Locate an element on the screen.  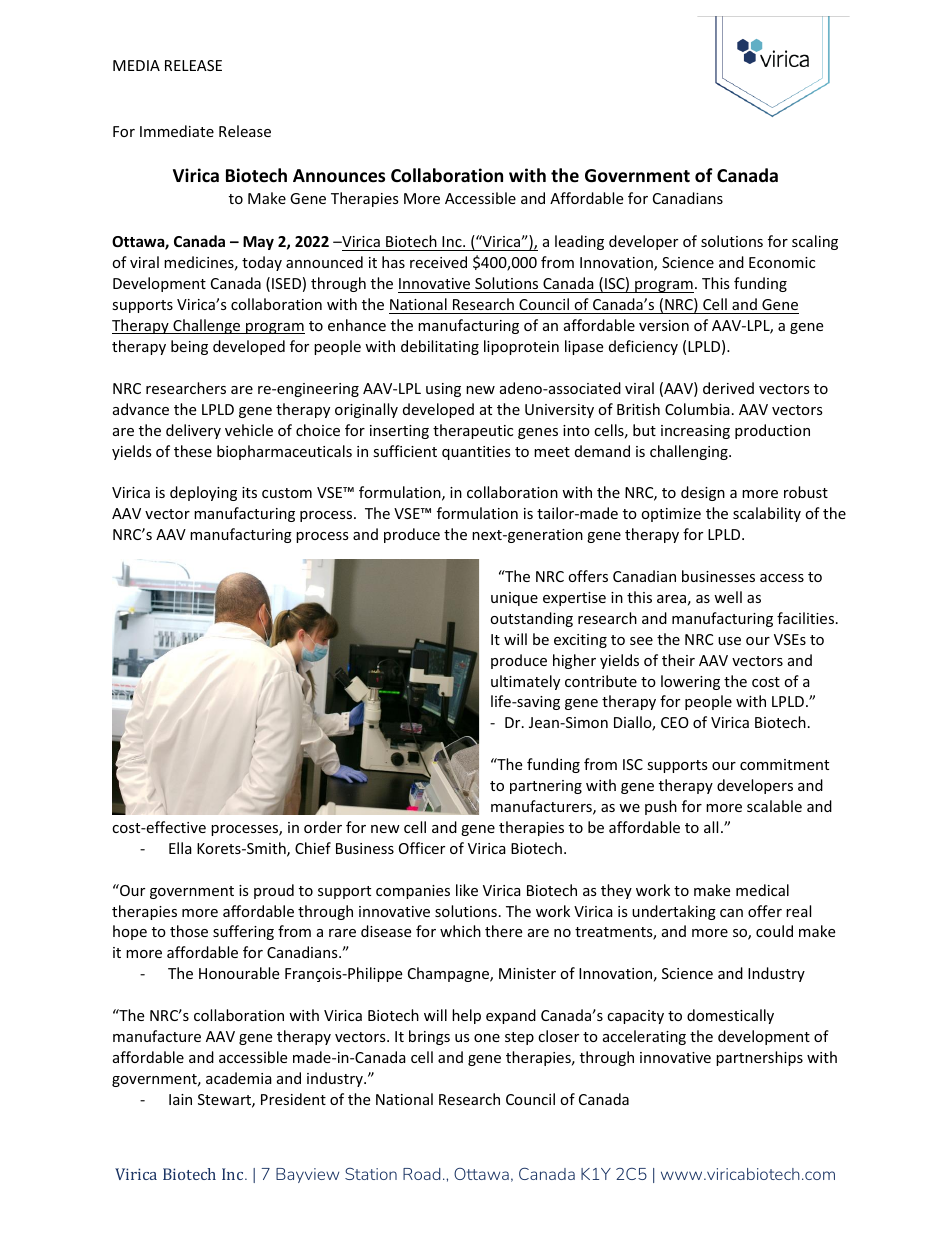
Road is located at coordinates (422, 1174).
